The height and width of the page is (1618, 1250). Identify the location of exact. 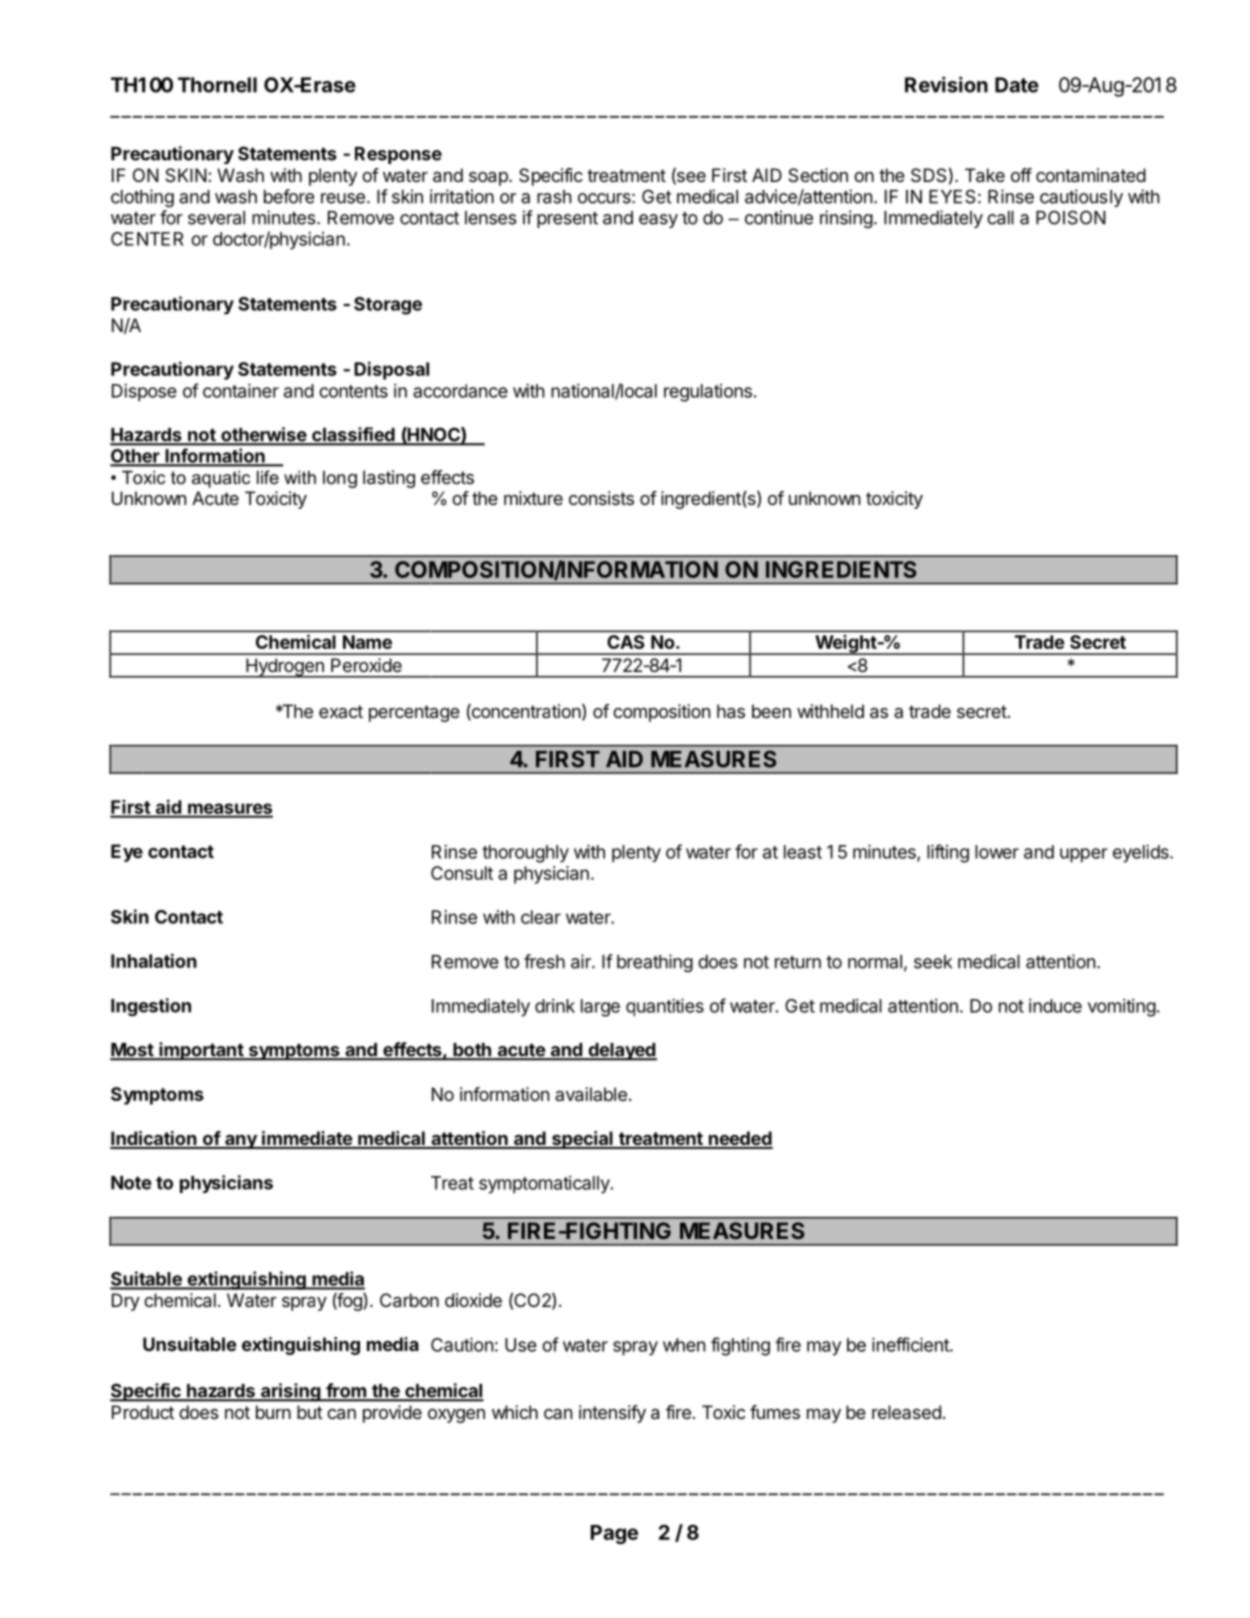
(341, 711).
